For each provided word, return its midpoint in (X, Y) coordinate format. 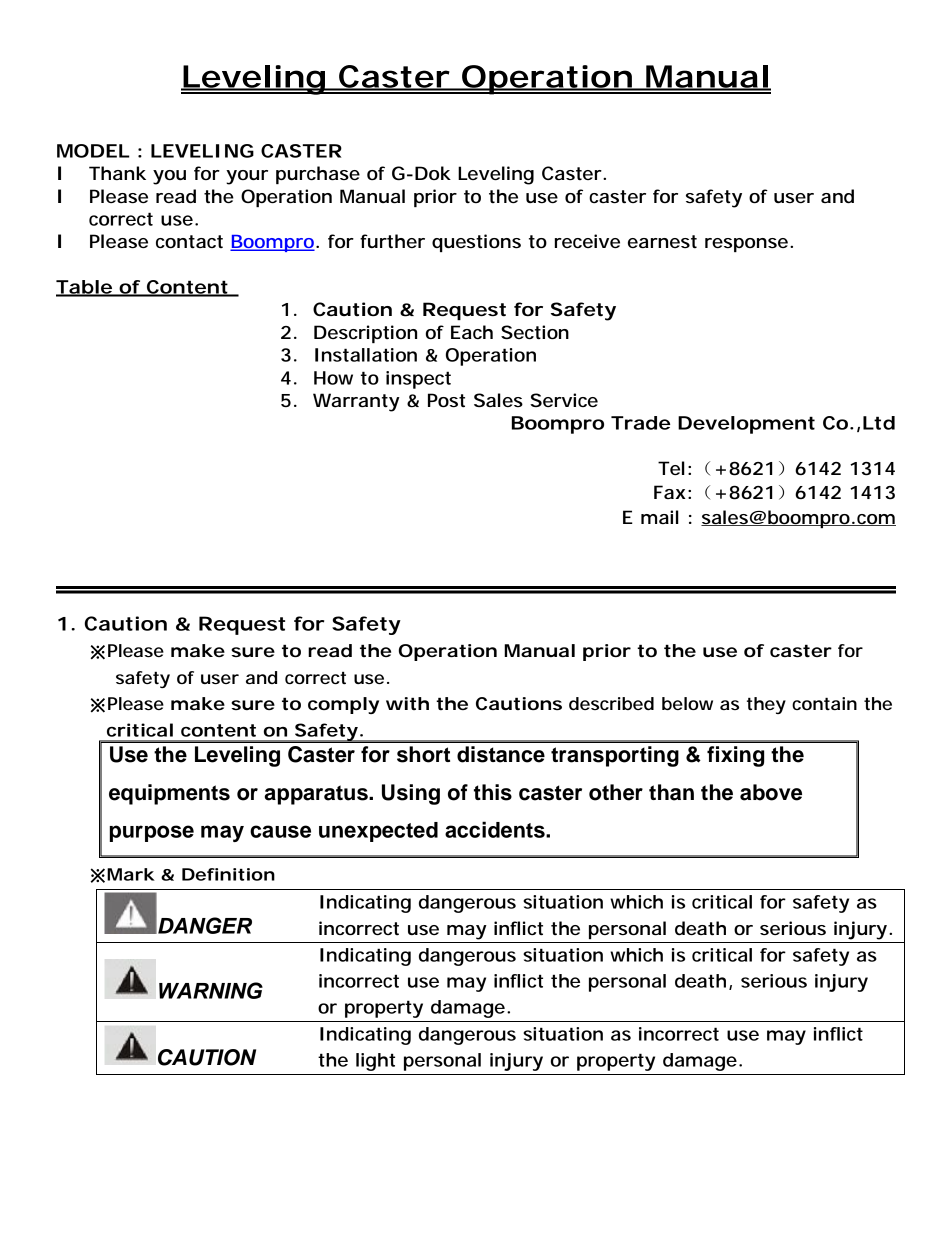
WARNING (211, 990)
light (375, 1062)
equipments (169, 794)
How (333, 378)
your (247, 177)
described (611, 703)
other (616, 792)
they (766, 705)
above (771, 792)
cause (280, 831)
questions (476, 243)
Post (446, 400)
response (746, 245)
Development (746, 425)
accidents (496, 829)
